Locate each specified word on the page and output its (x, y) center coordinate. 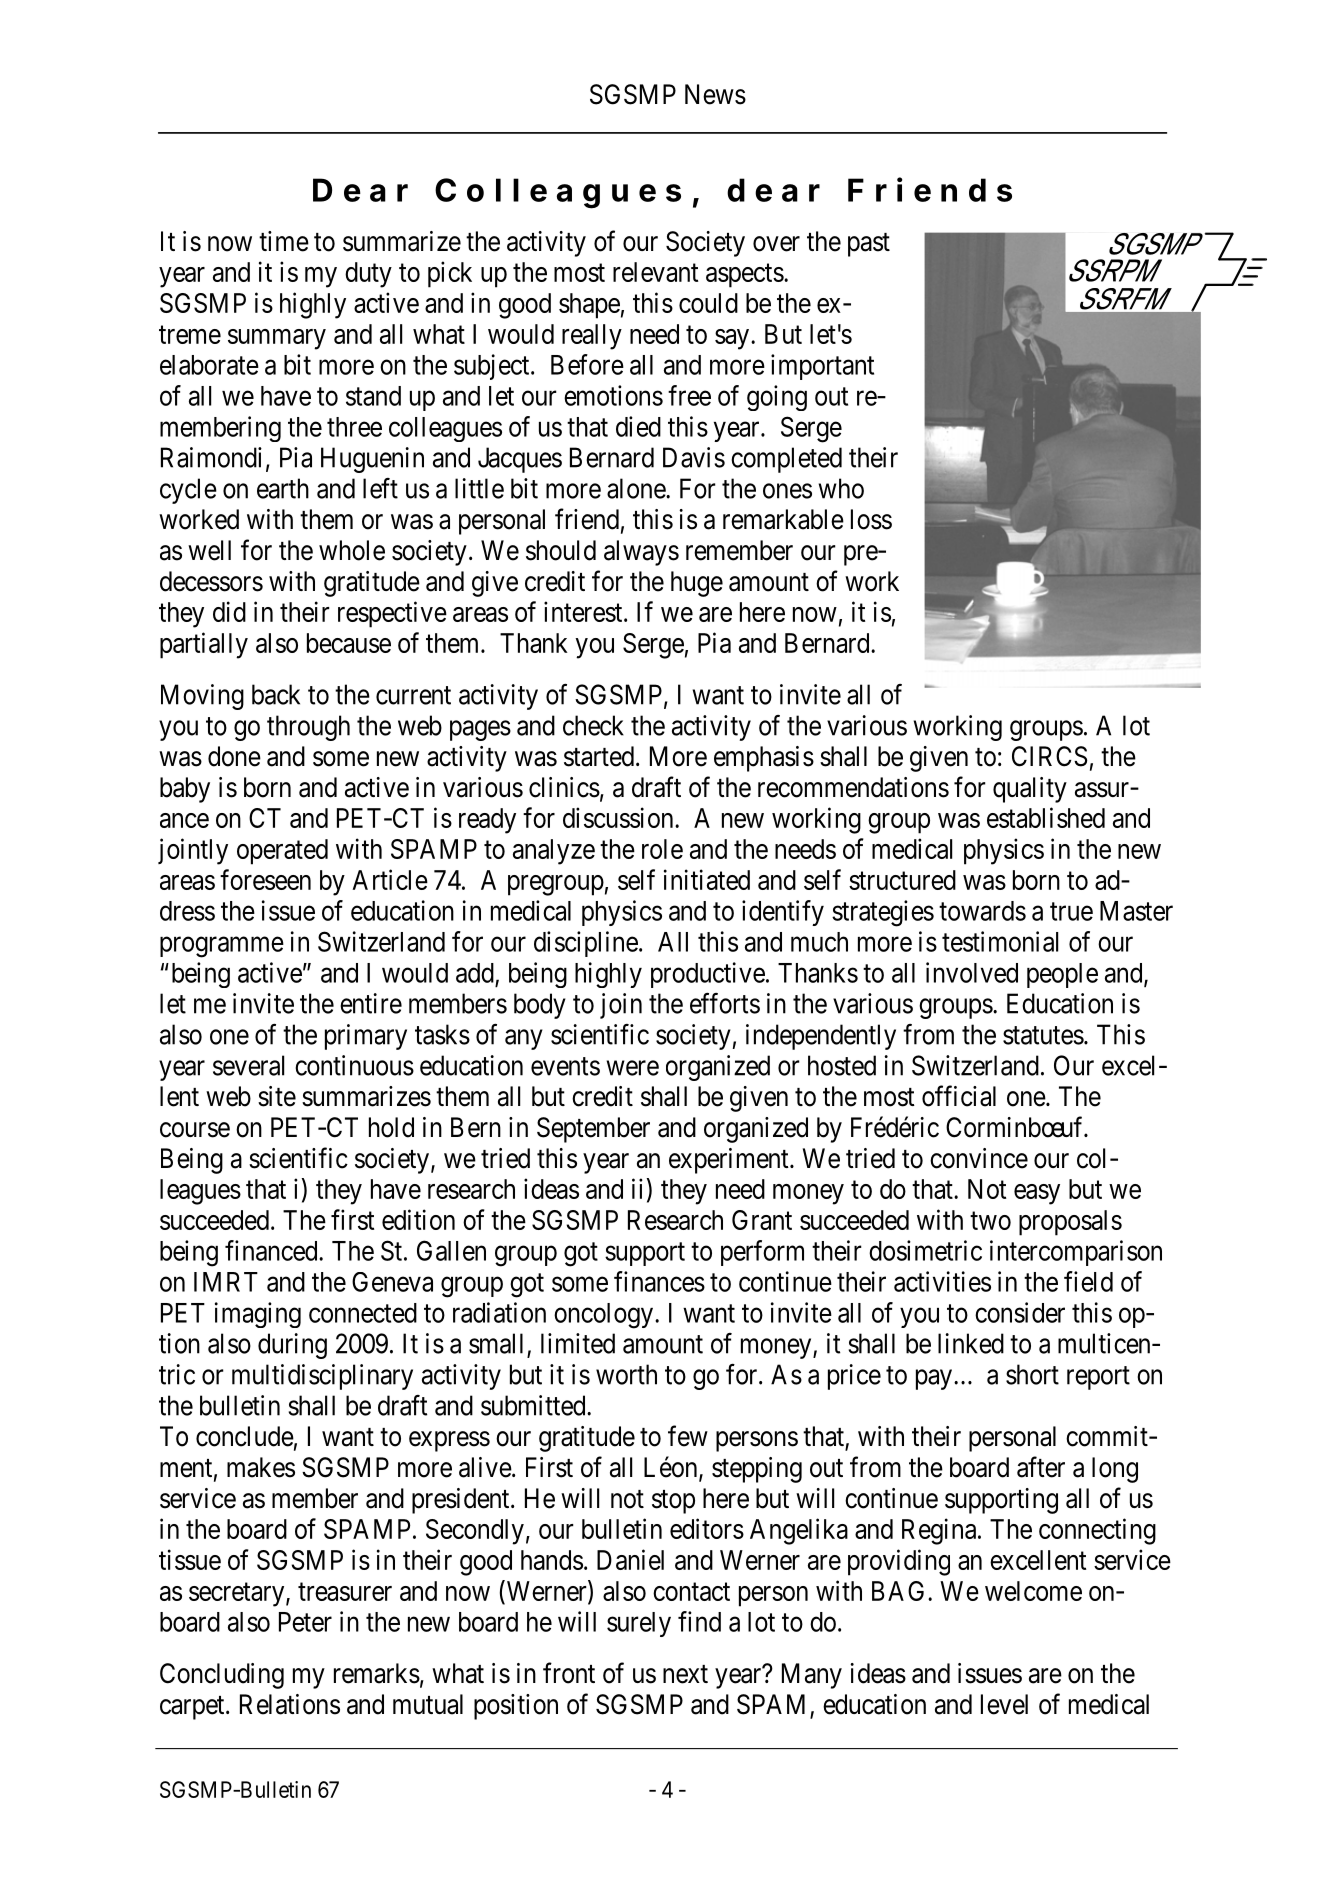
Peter (305, 1622)
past (869, 245)
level (1004, 1704)
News (715, 94)
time (284, 241)
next (685, 1674)
